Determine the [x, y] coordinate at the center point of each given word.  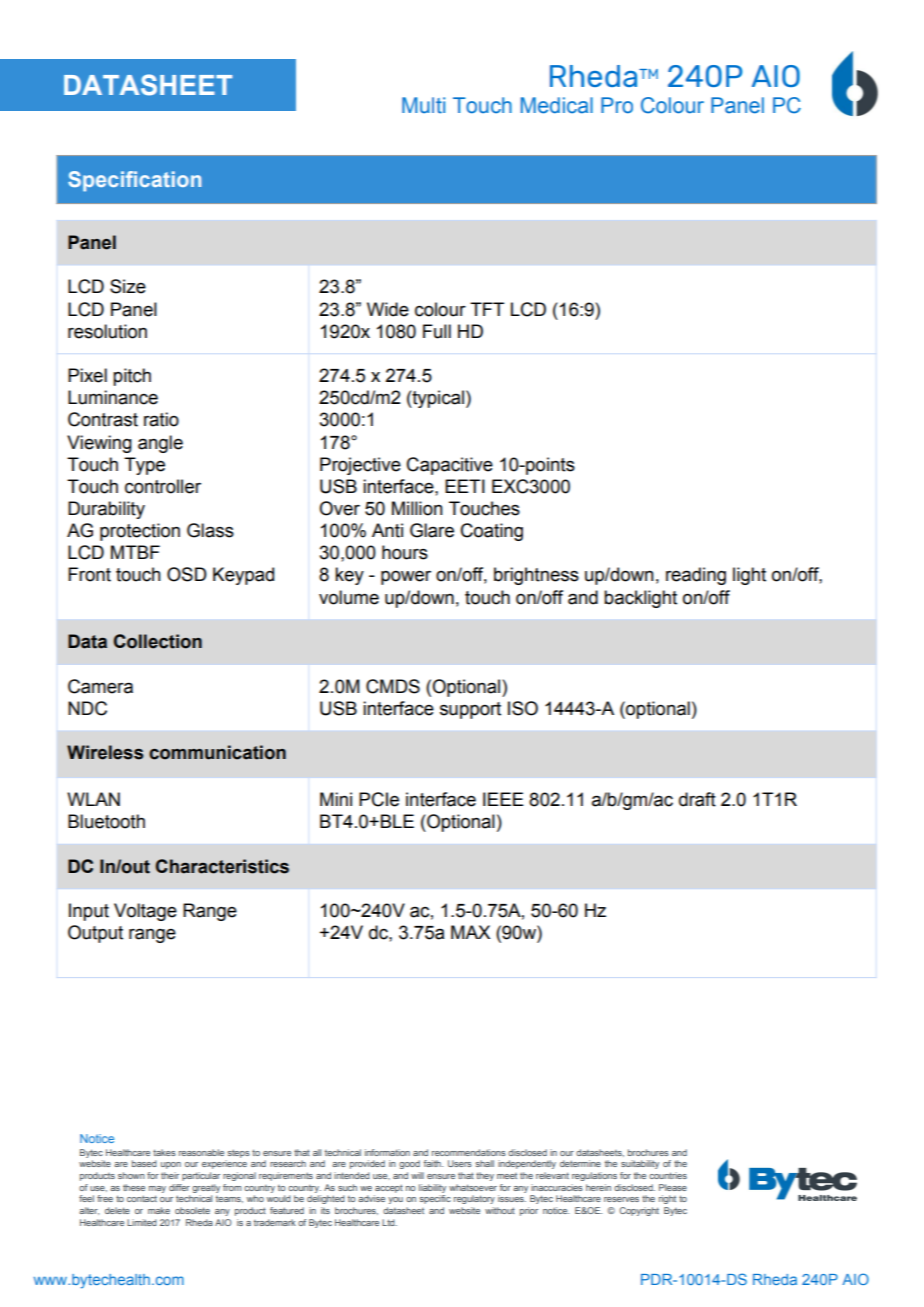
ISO [523, 708]
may [157, 1189]
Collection [158, 641]
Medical [557, 105]
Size [128, 286]
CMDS [393, 686]
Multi [423, 105]
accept [389, 1188]
